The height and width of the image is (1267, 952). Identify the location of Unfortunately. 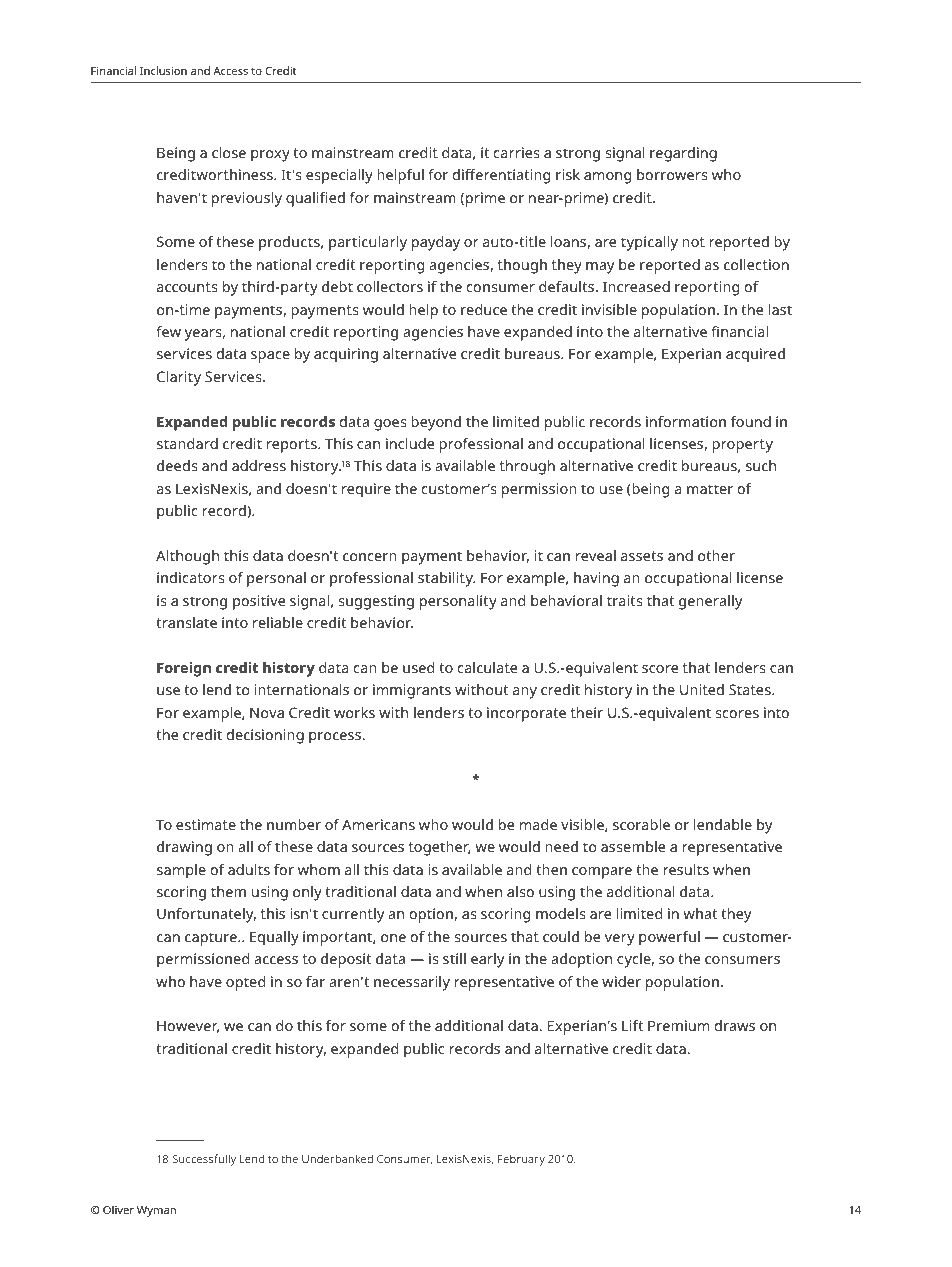
(206, 915).
